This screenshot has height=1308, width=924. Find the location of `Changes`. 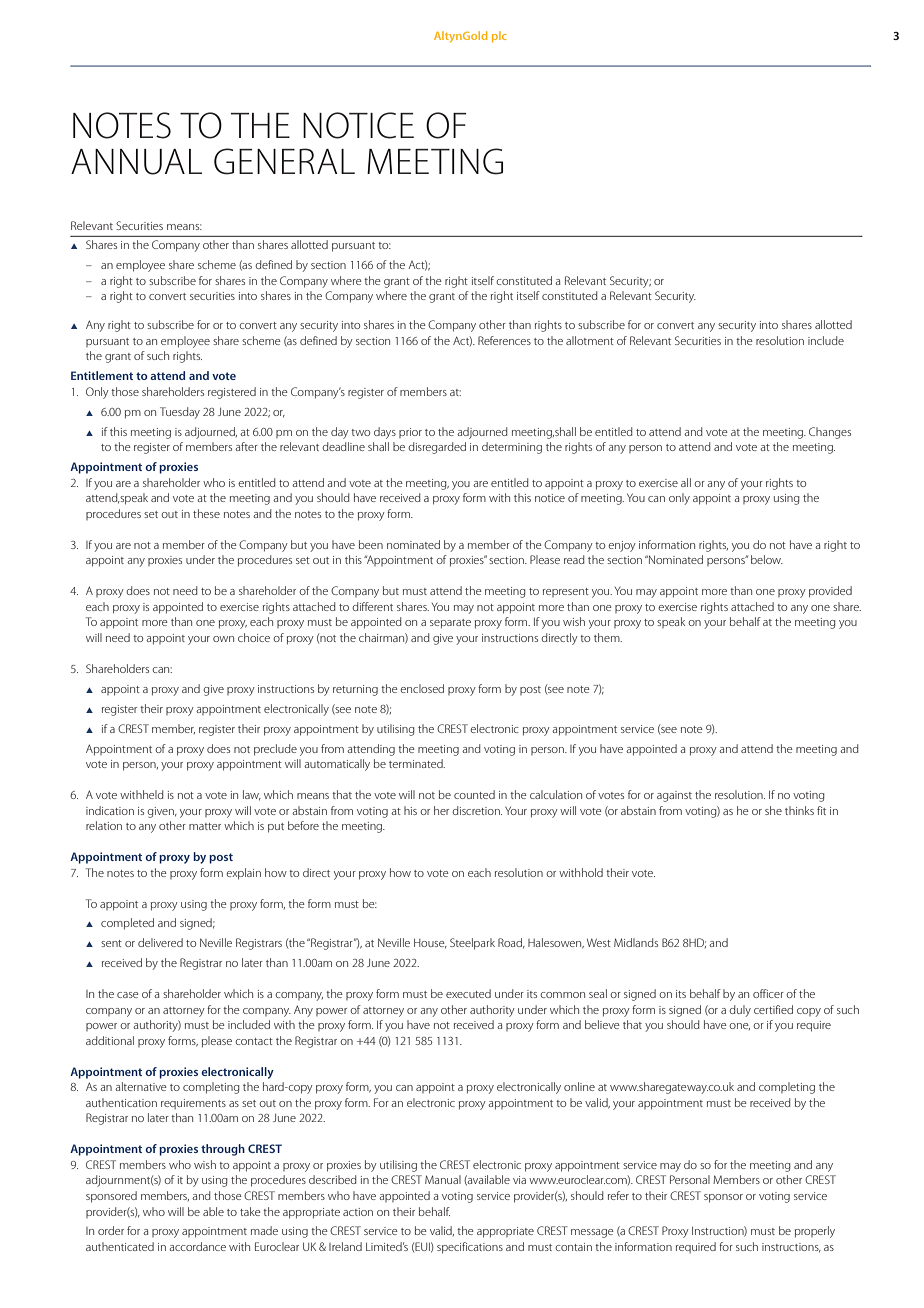

Changes is located at coordinates (830, 433).
